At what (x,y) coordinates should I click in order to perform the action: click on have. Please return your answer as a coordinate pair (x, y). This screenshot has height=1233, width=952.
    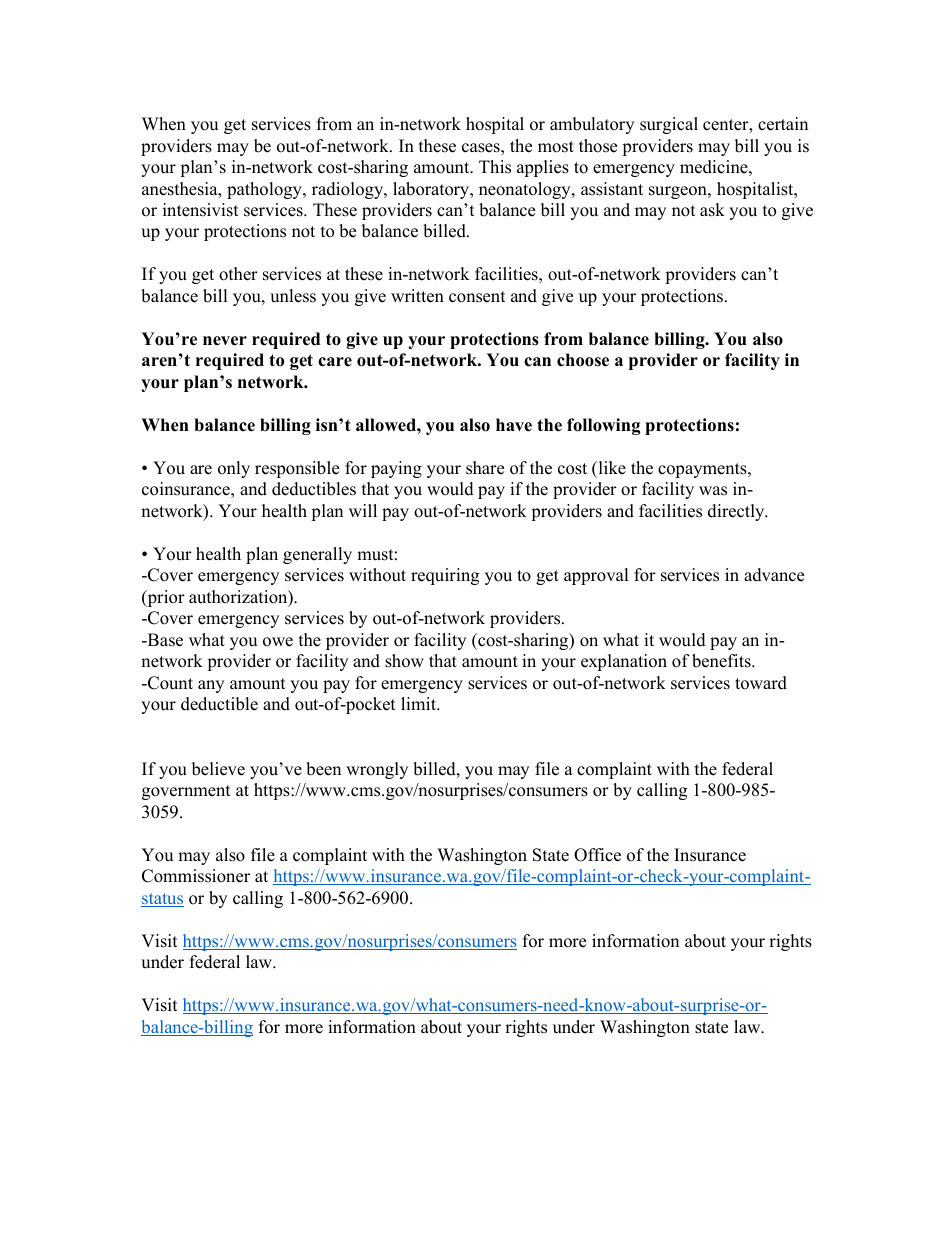
    Looking at the image, I should click on (514, 425).
